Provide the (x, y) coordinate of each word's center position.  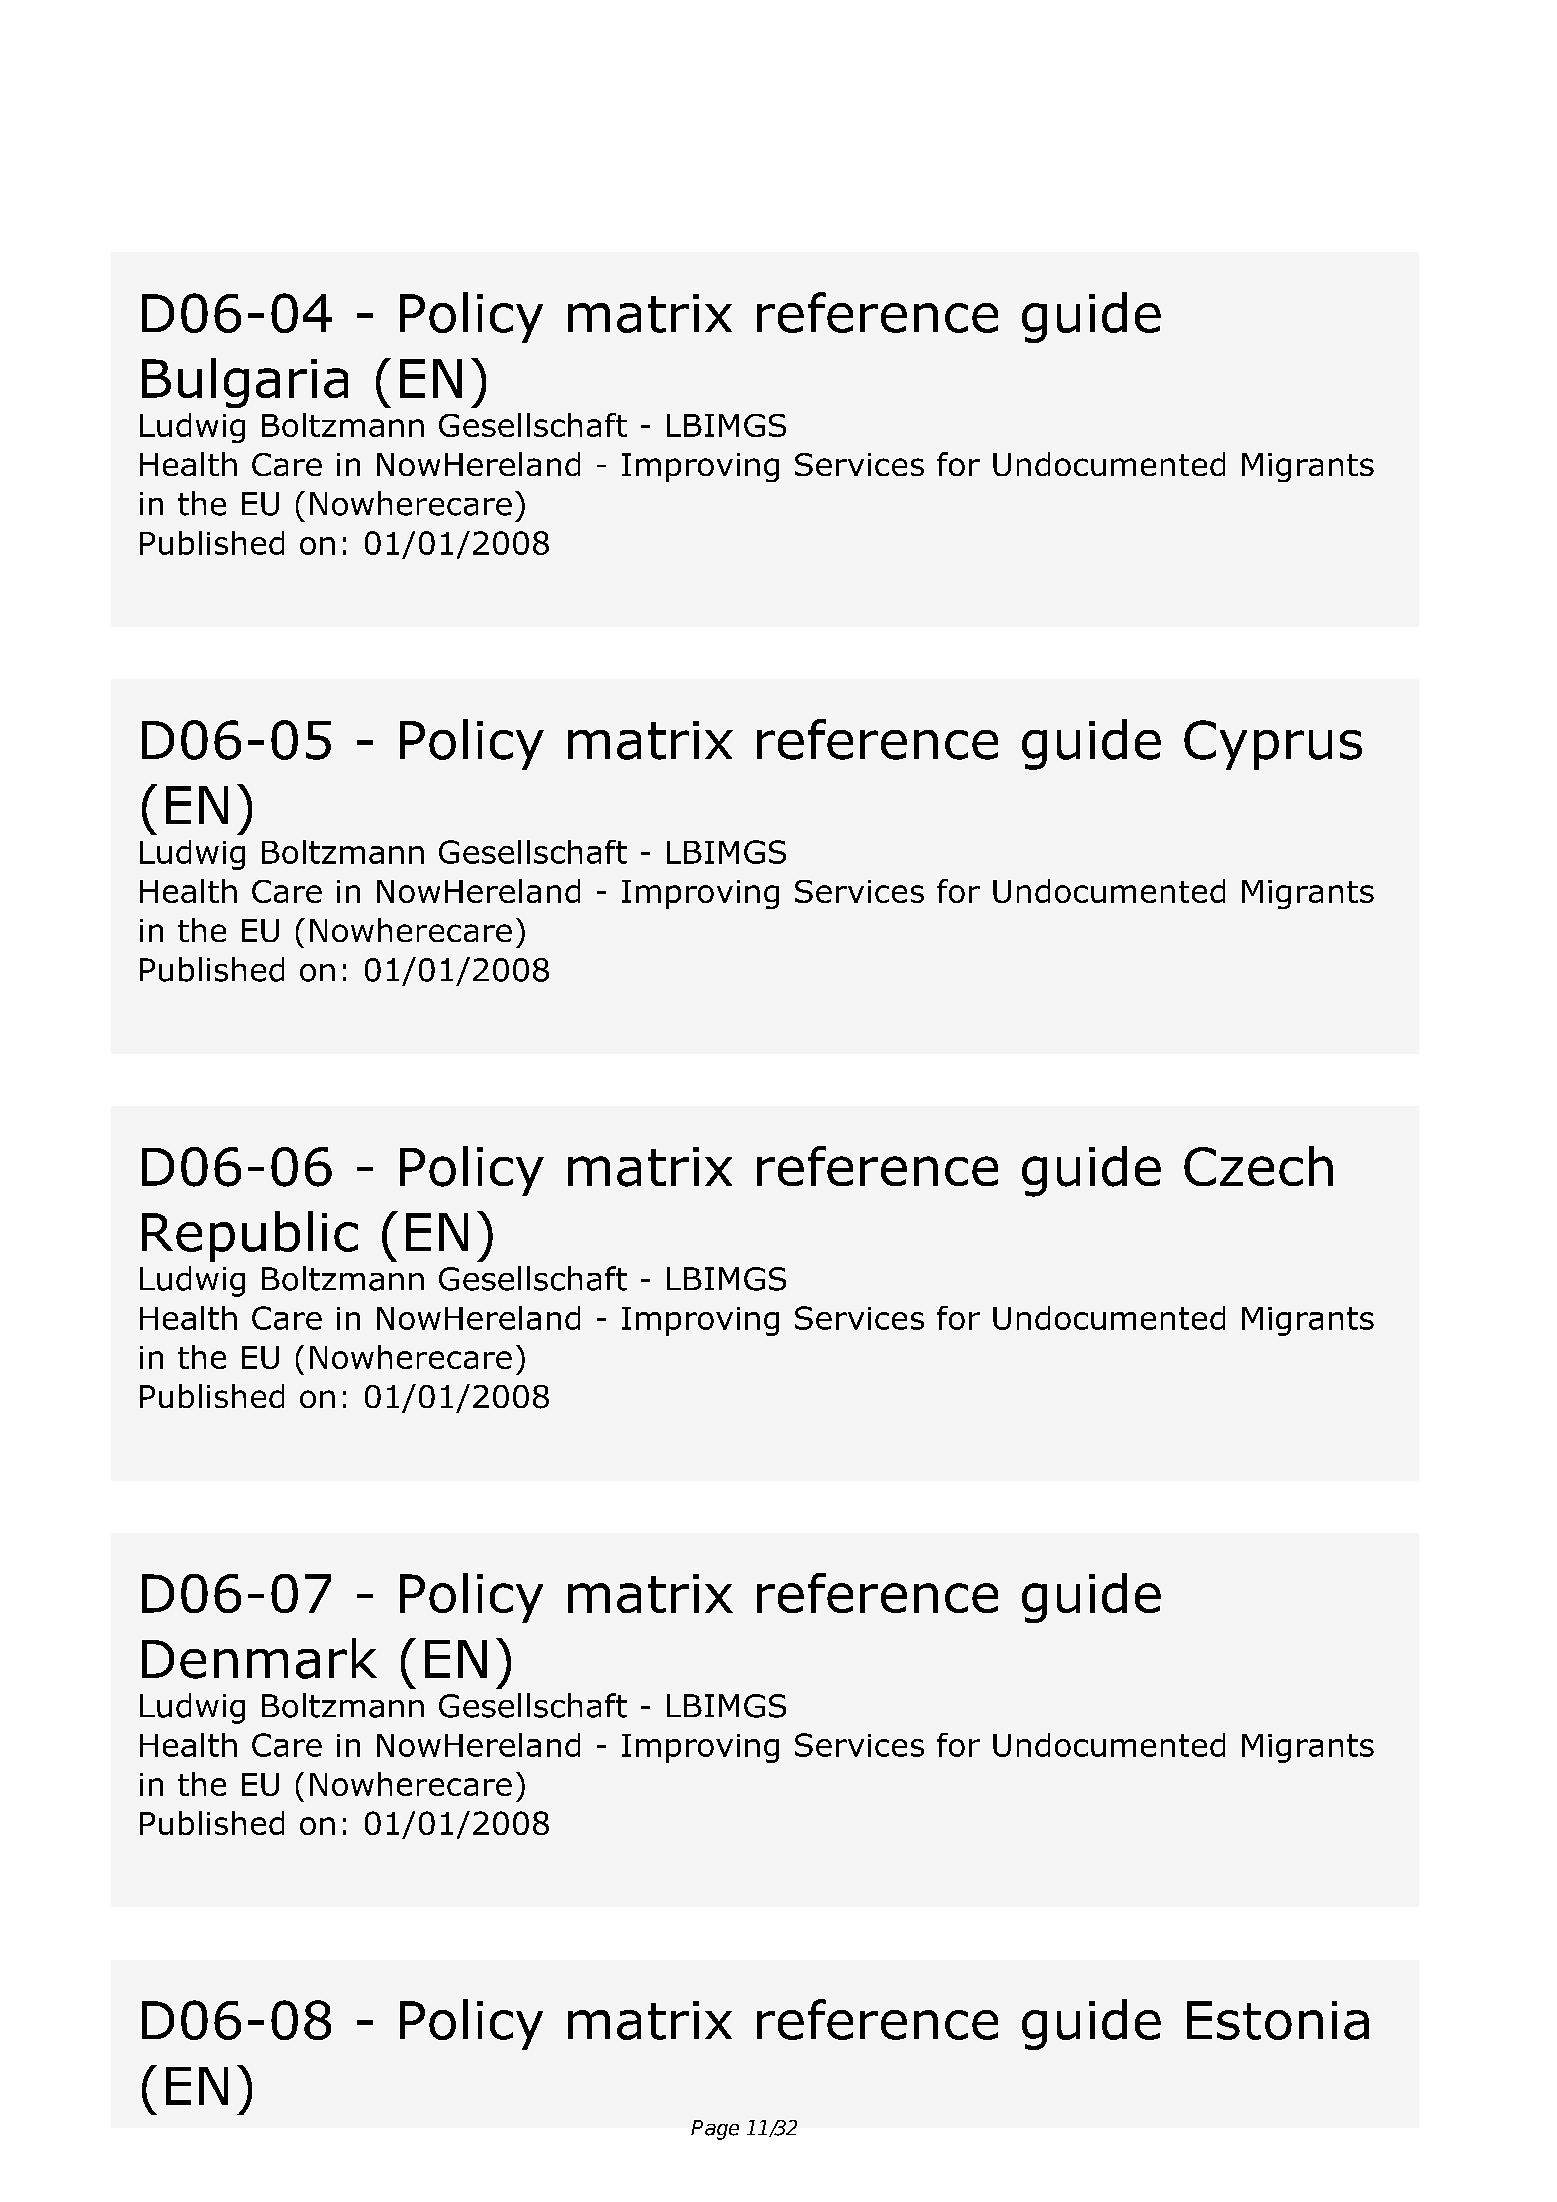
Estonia (1278, 2020)
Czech (1258, 1166)
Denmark (259, 1658)
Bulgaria (245, 383)
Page (715, 2130)
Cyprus (1273, 745)
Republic (250, 1236)
